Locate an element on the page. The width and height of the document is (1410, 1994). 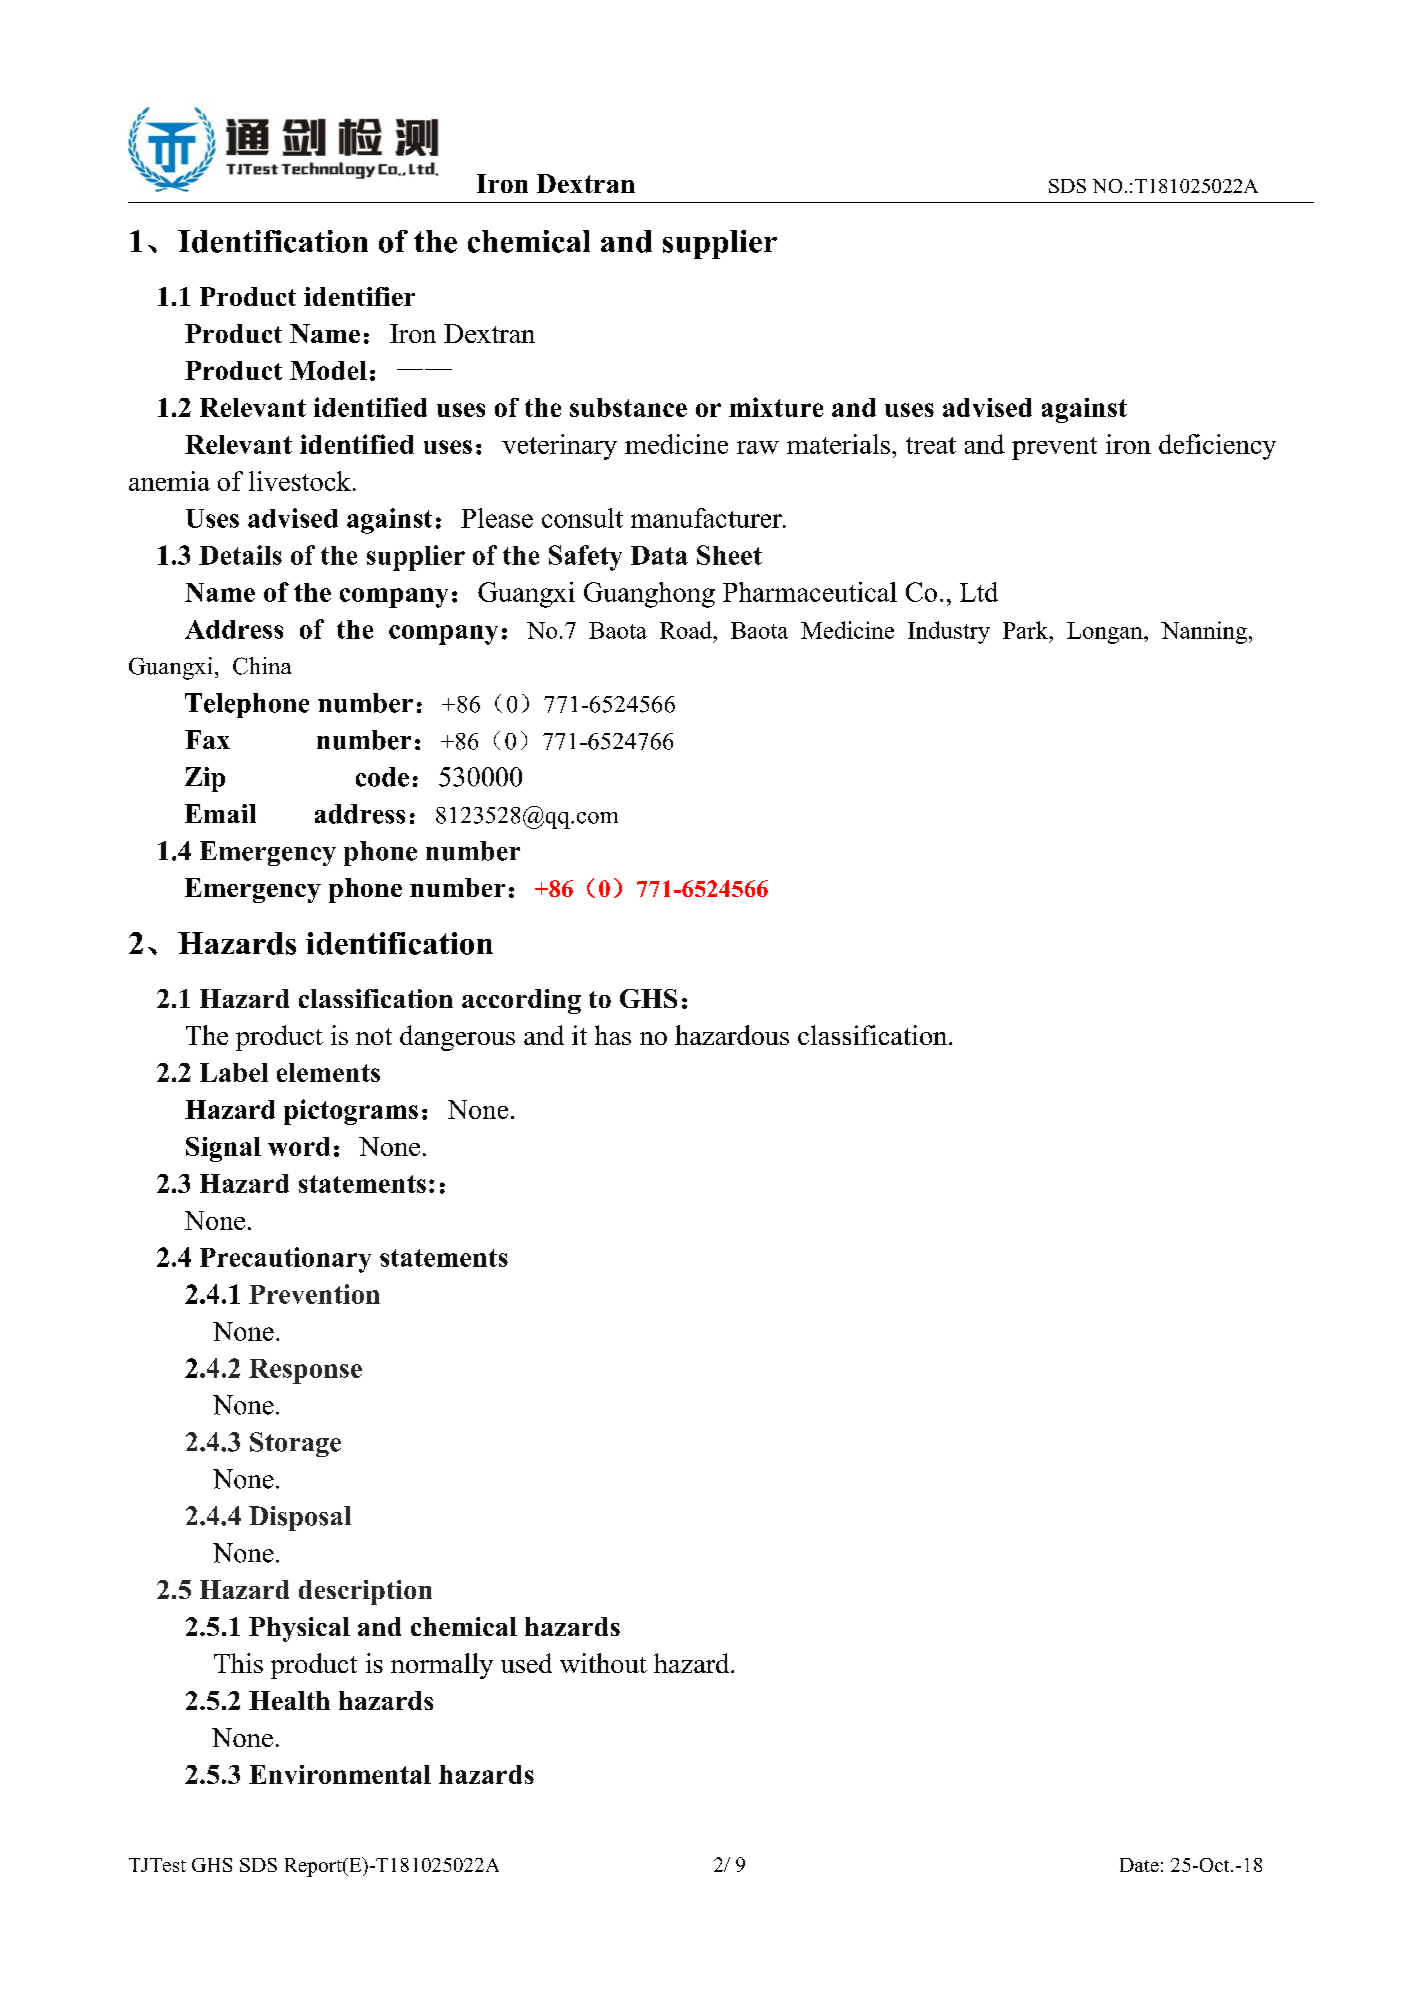
deficiency is located at coordinates (1217, 447).
